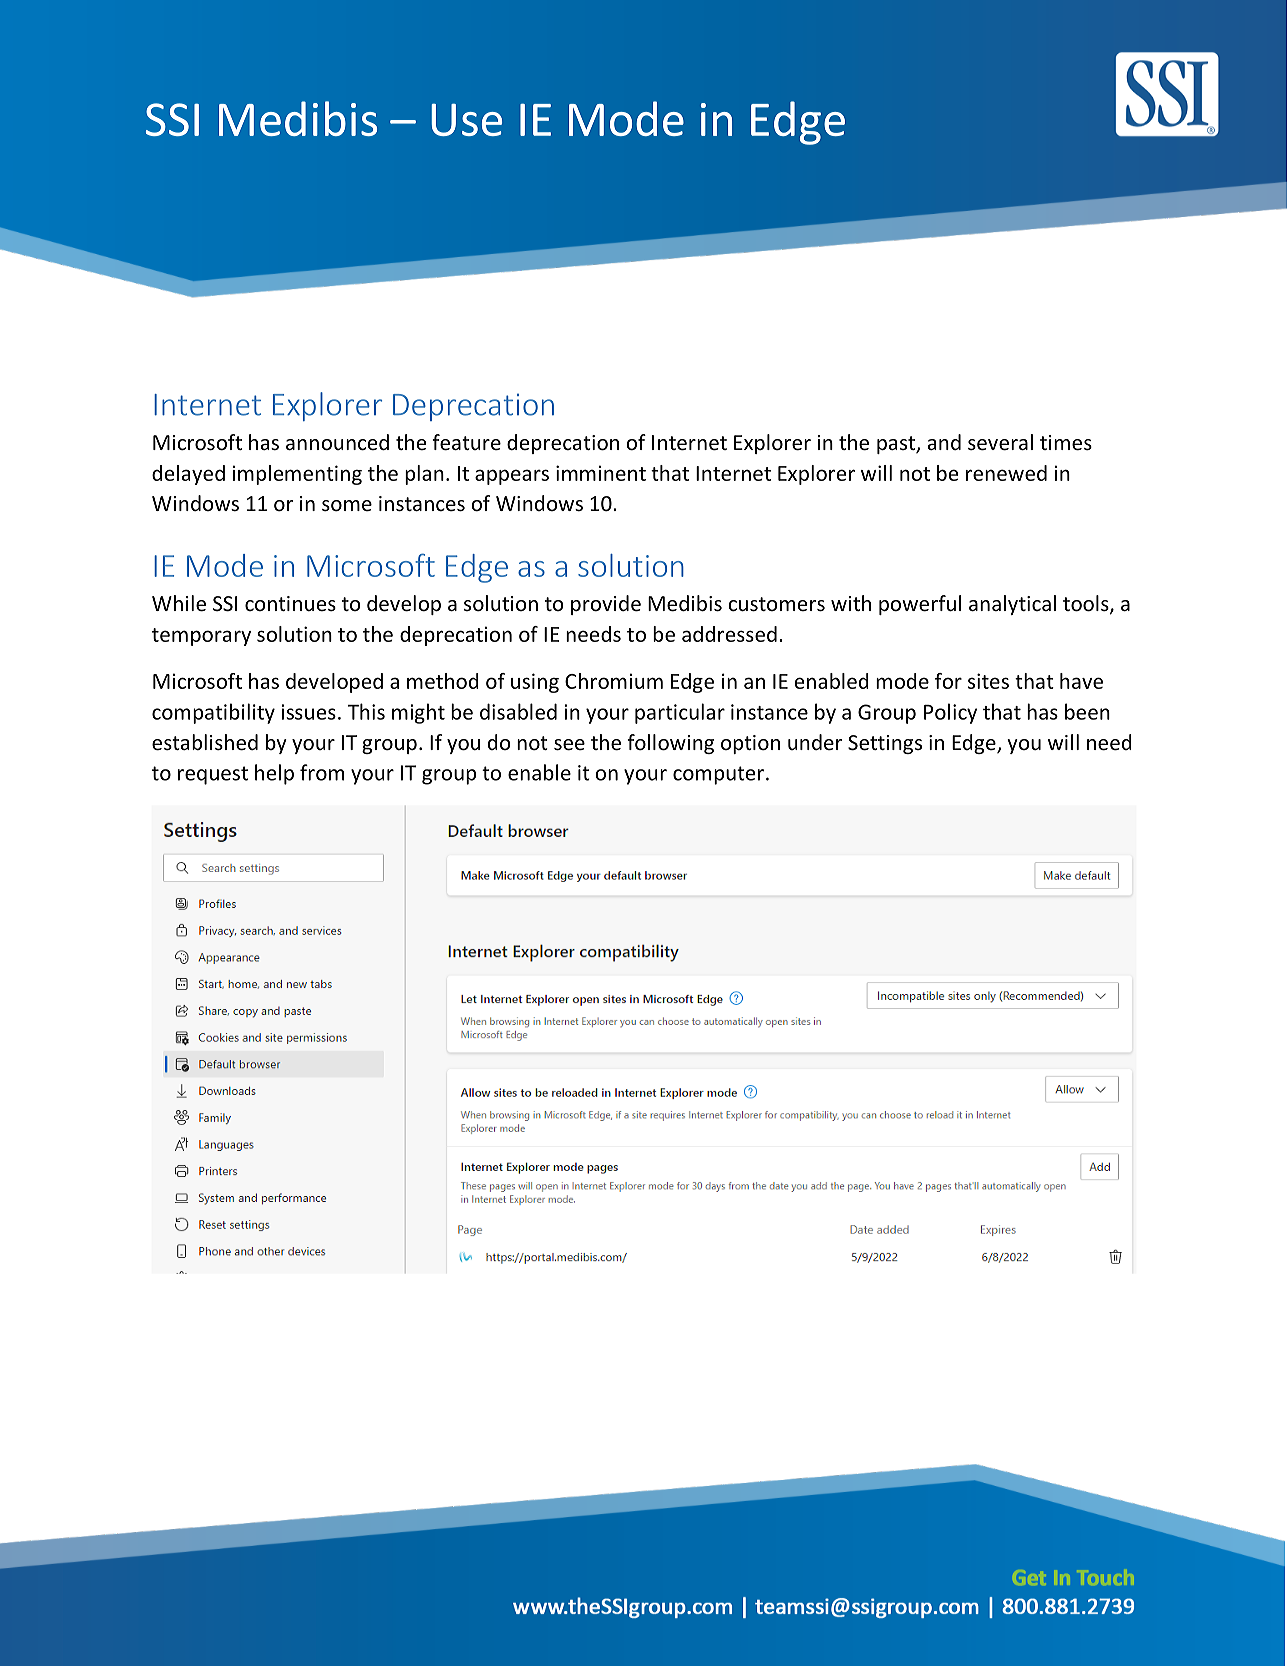  Describe the element at coordinates (1000, 442) in the document. I see `several` at that location.
